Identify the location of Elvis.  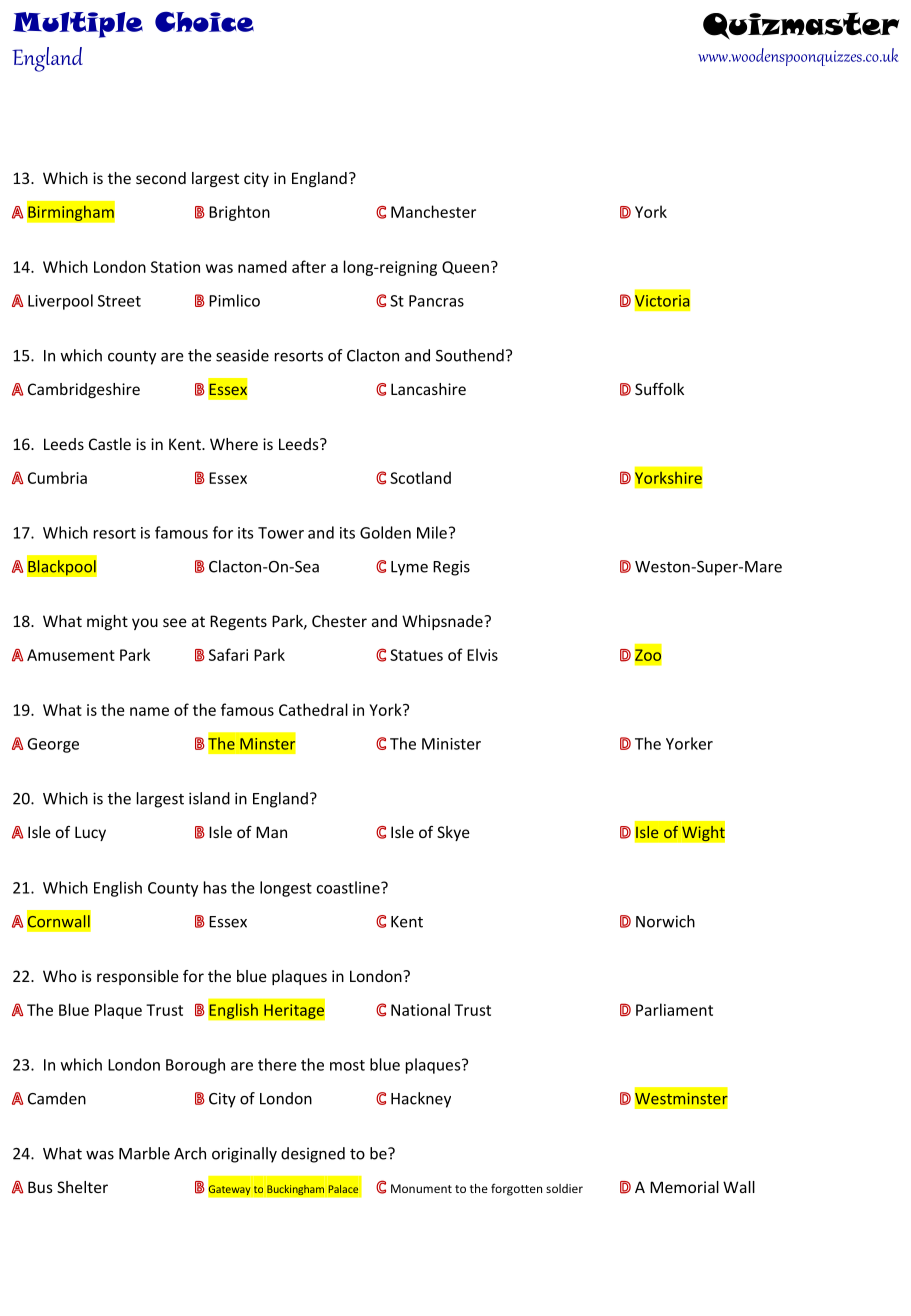
(482, 654).
